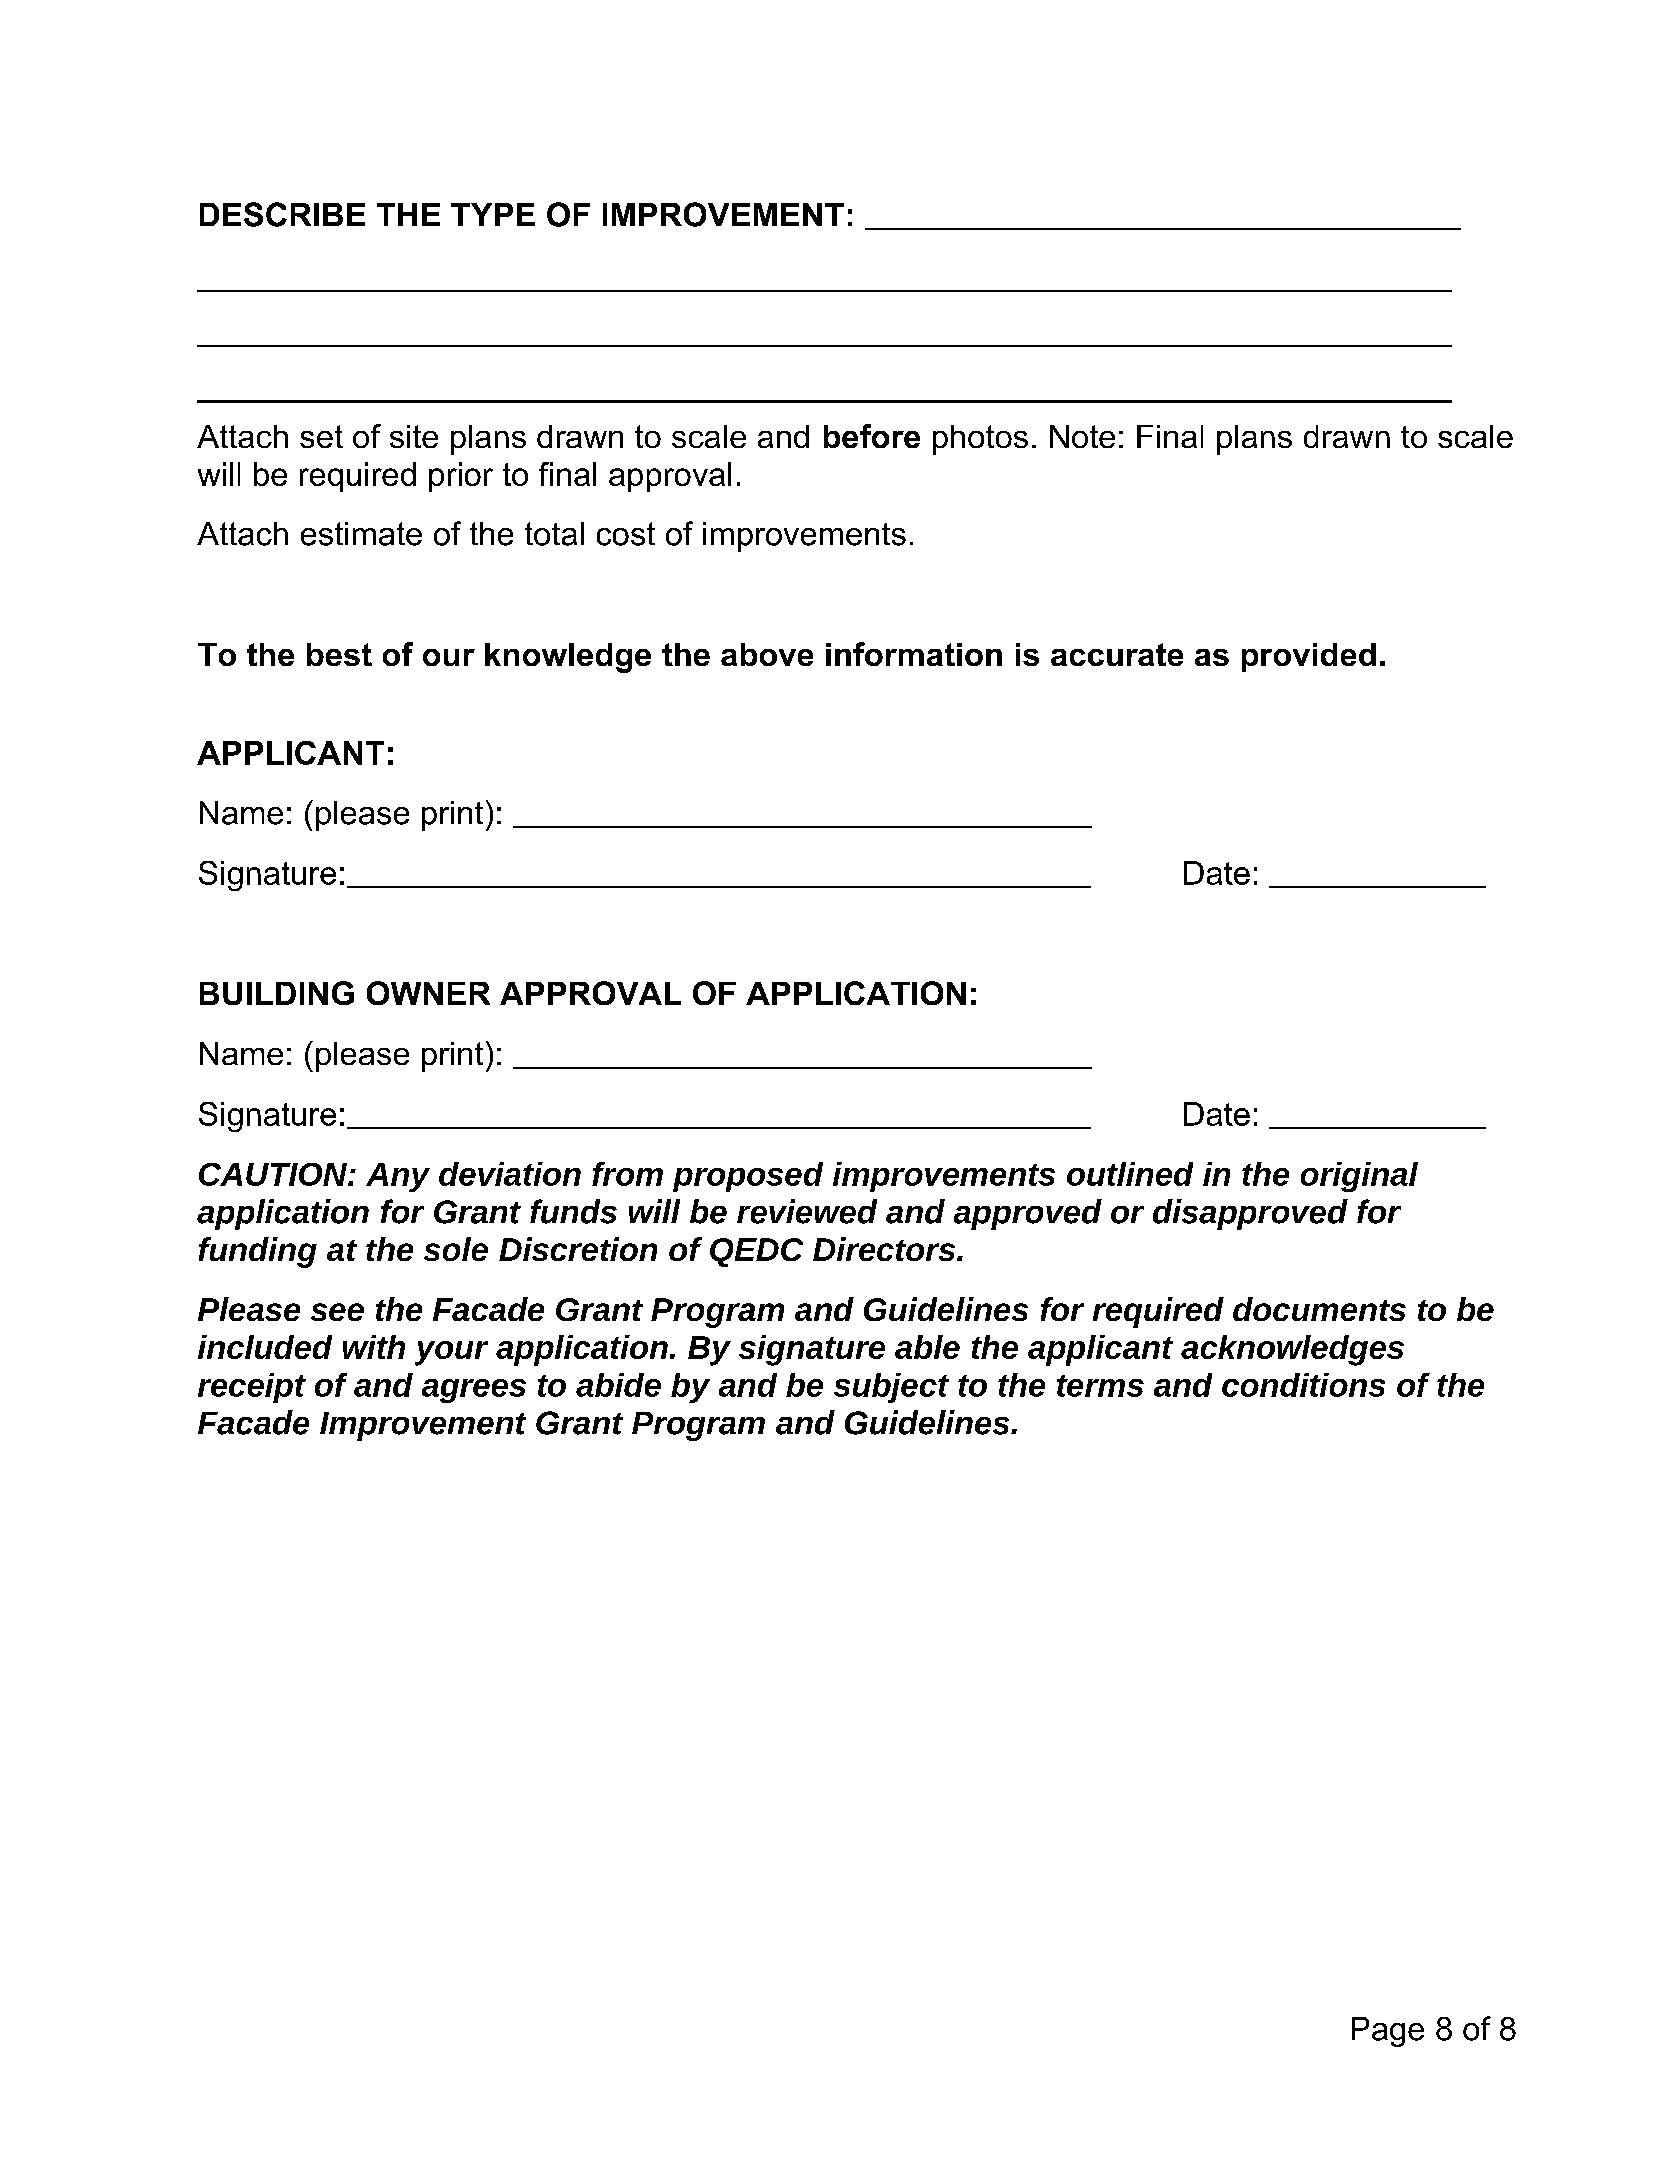  What do you see at coordinates (891, 1388) in the screenshot?
I see `subject` at bounding box center [891, 1388].
